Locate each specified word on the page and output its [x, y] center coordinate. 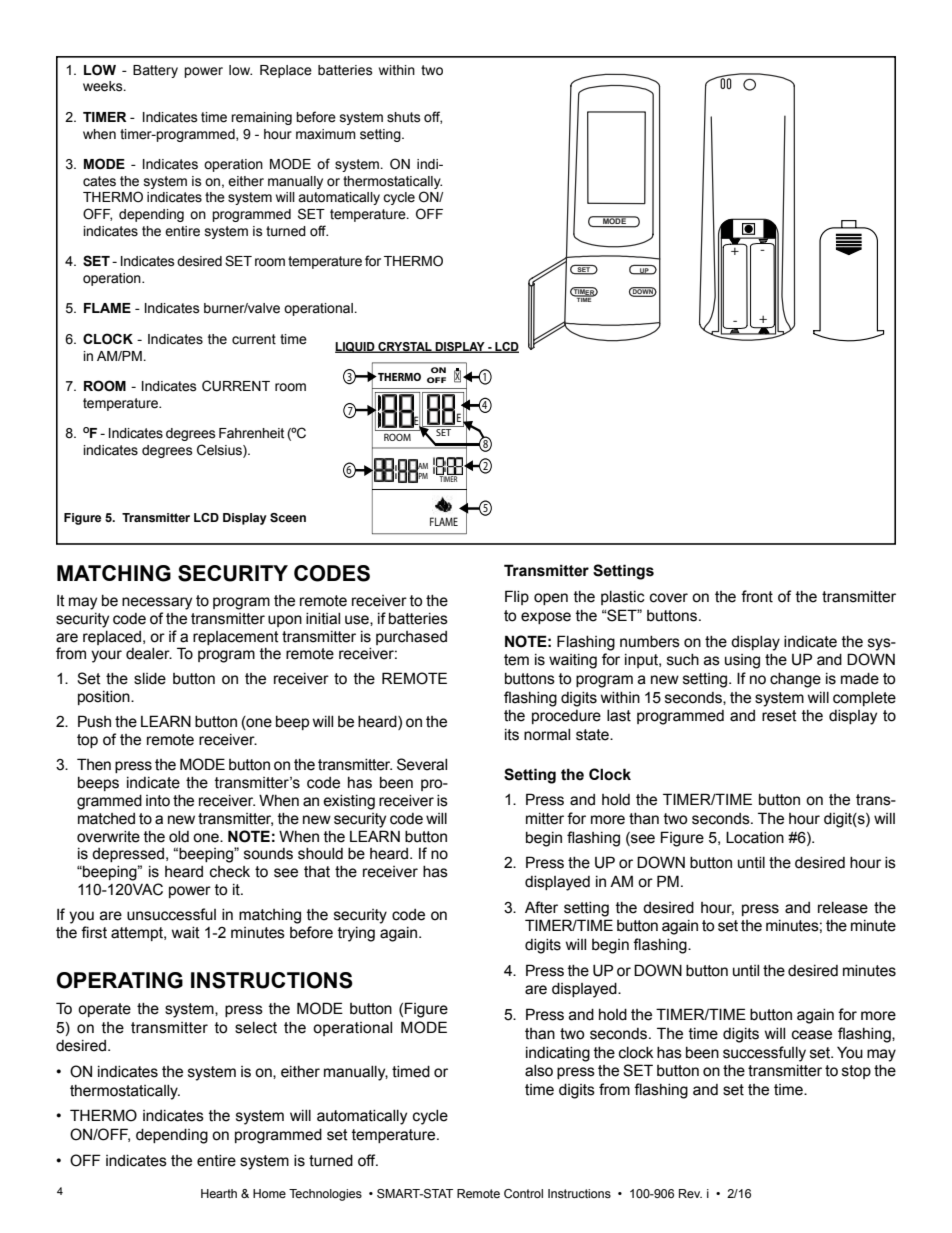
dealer [149, 654]
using [742, 661]
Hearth [219, 1193]
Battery [155, 71]
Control [523, 1193]
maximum [326, 134]
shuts [404, 117]
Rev [690, 1193]
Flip [517, 597]
